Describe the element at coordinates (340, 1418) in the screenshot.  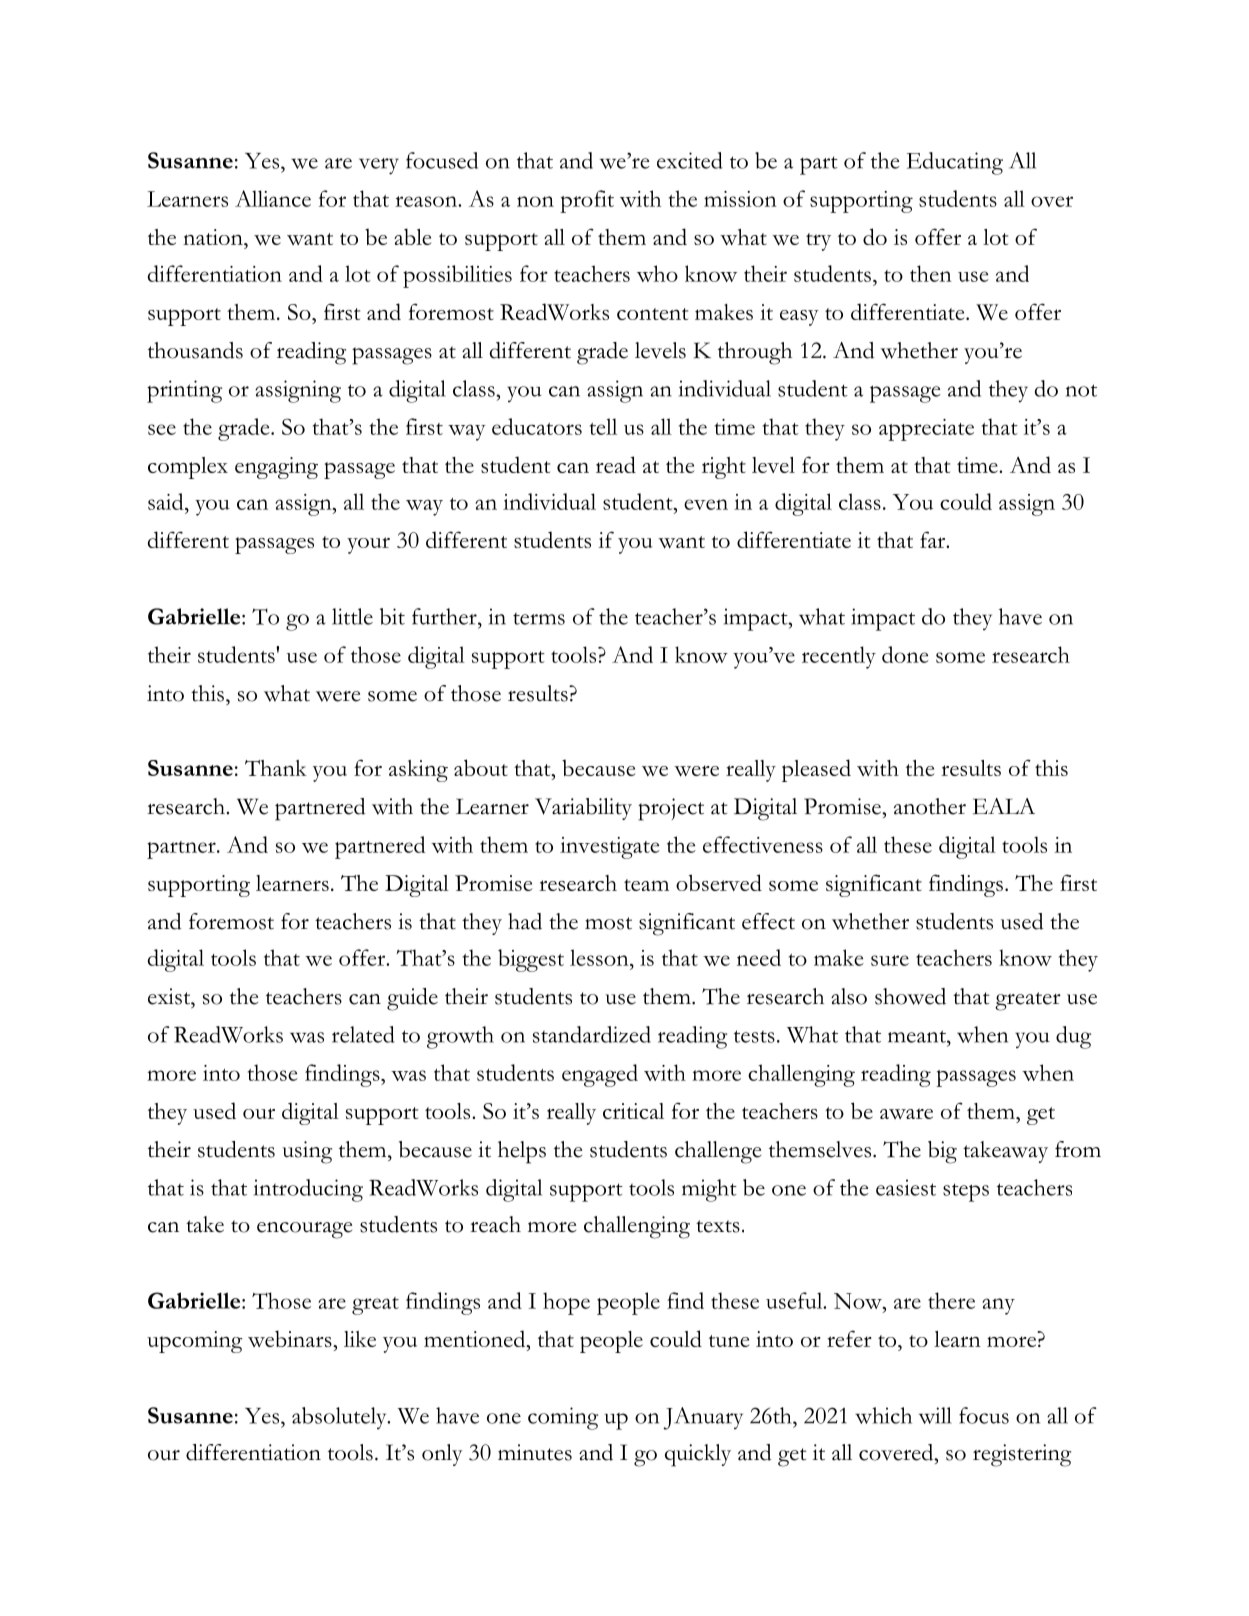
I see `absolutely` at that location.
